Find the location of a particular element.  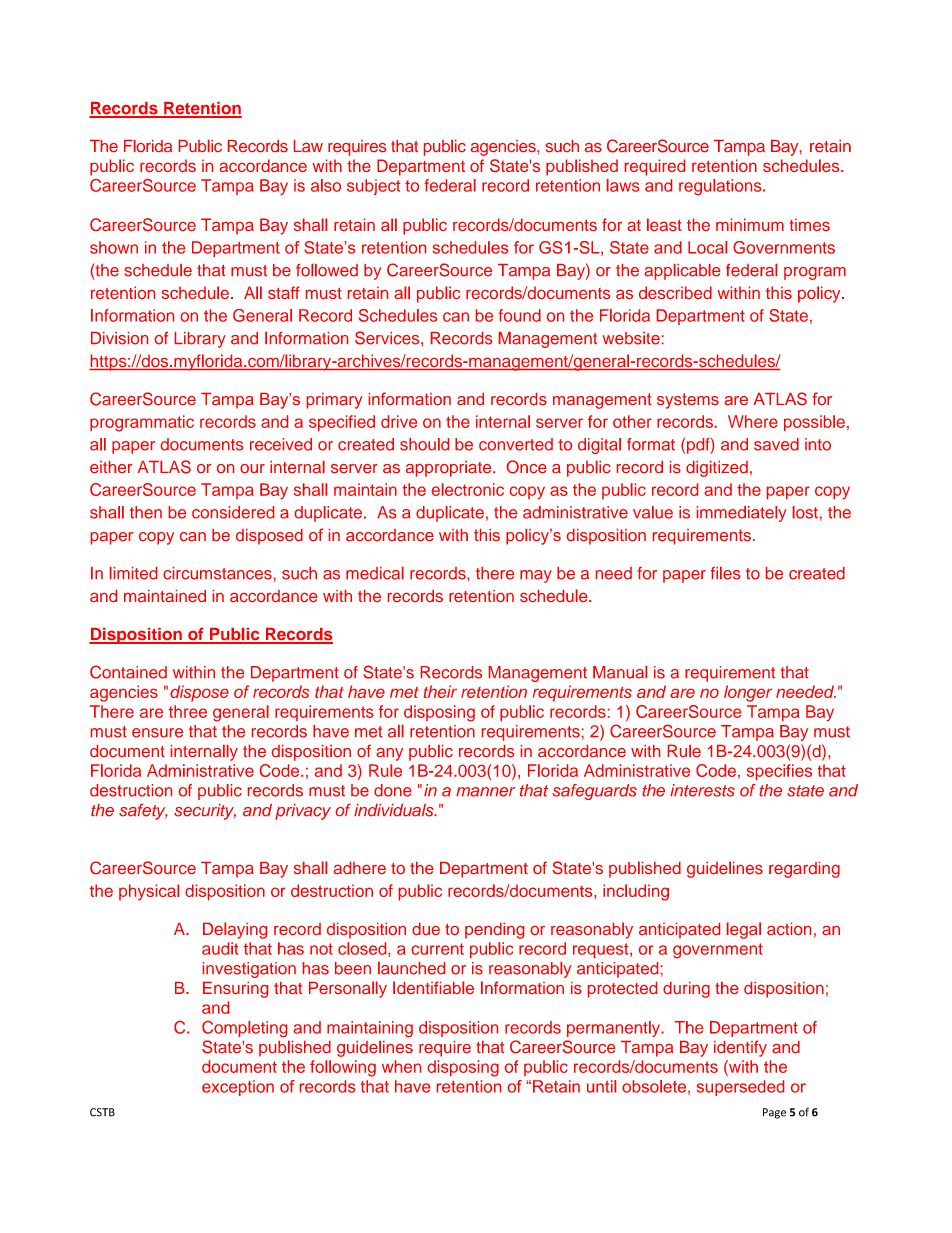

exception is located at coordinates (238, 1088).
